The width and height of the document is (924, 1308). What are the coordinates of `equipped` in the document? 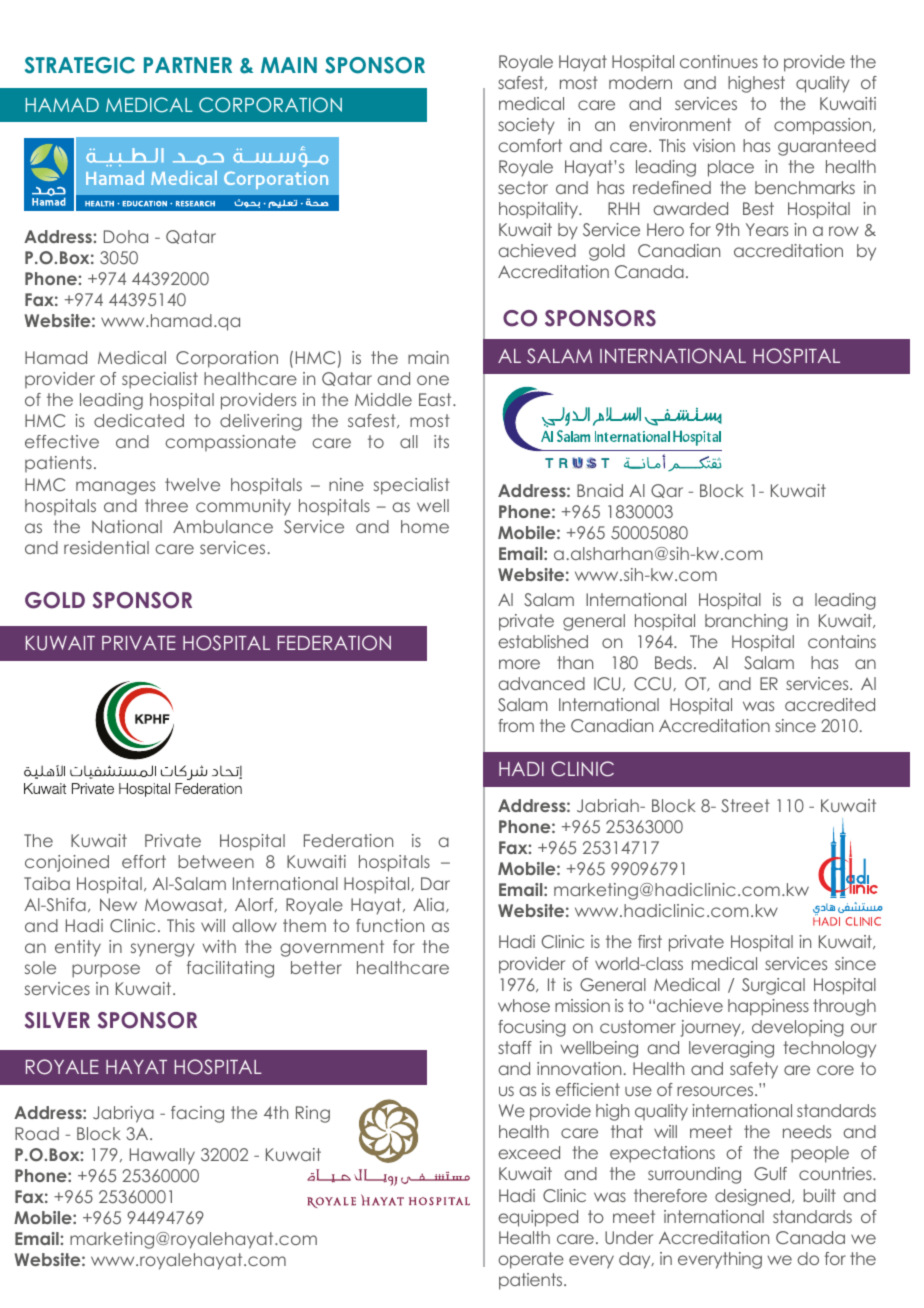 It's located at (538, 1218).
